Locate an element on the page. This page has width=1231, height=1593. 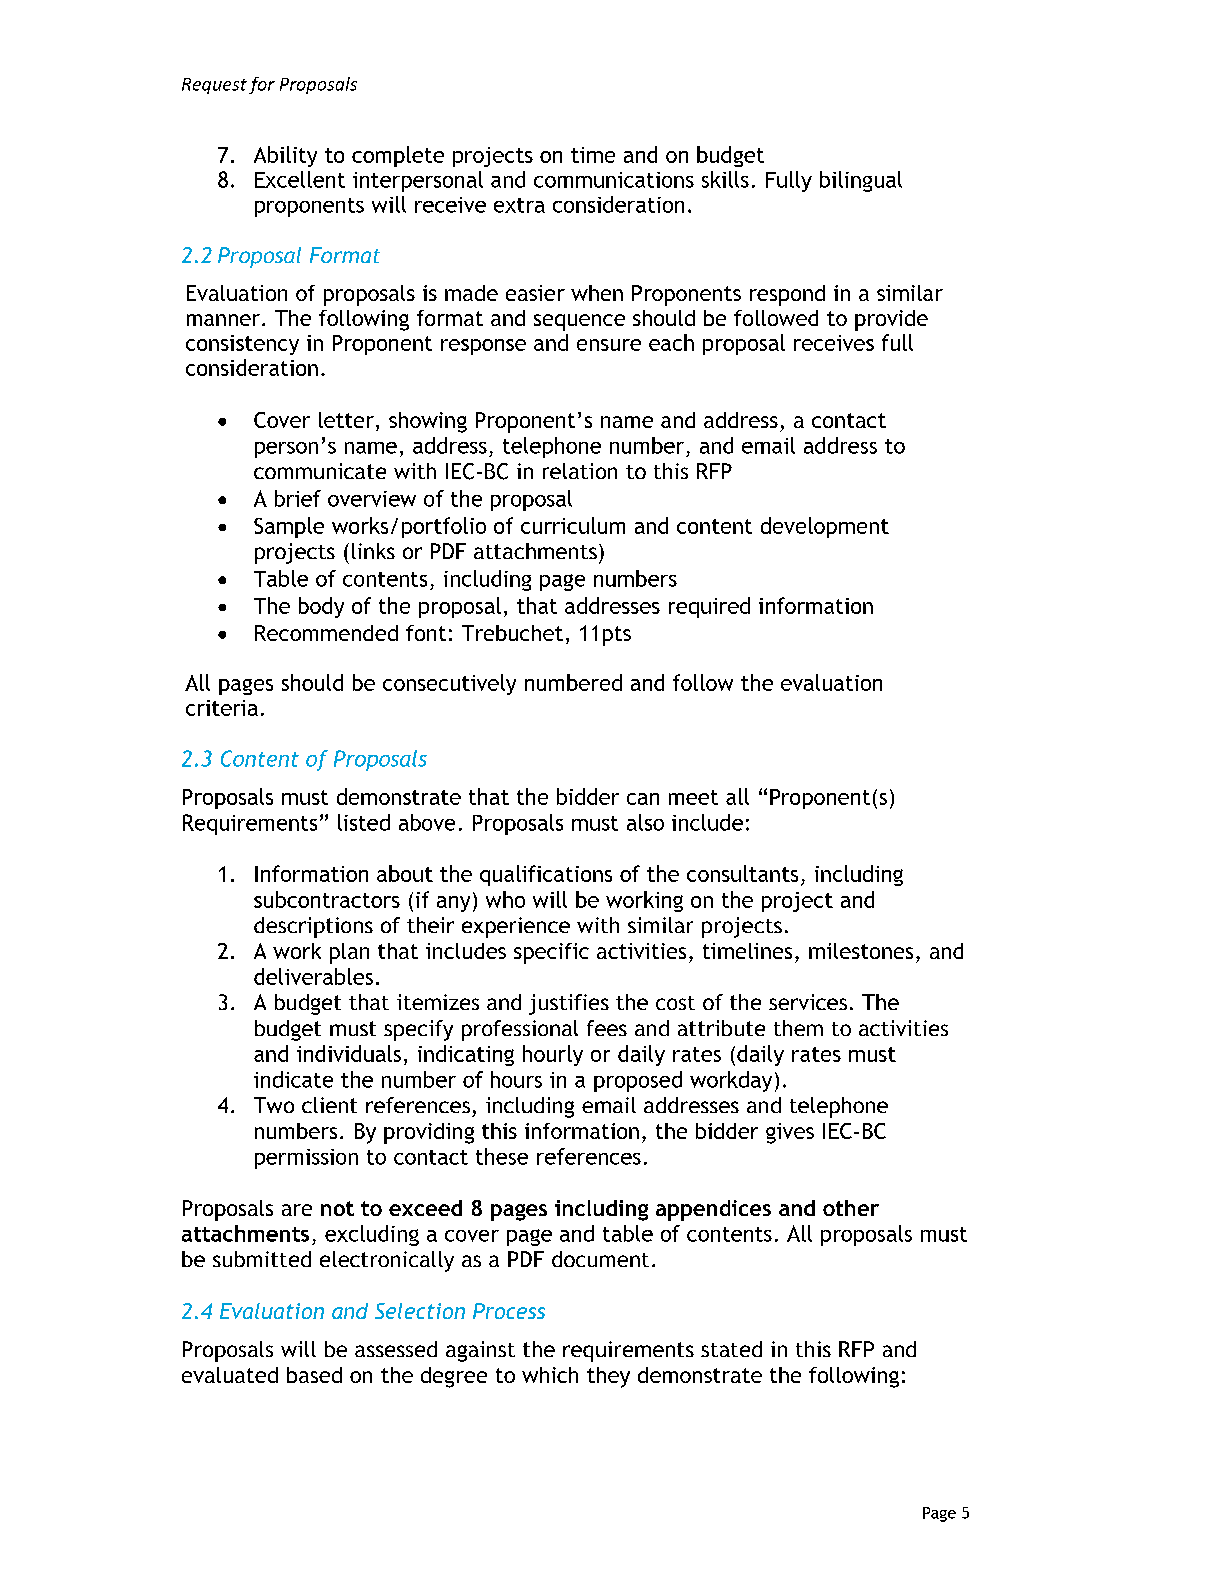
based is located at coordinates (314, 1375).
